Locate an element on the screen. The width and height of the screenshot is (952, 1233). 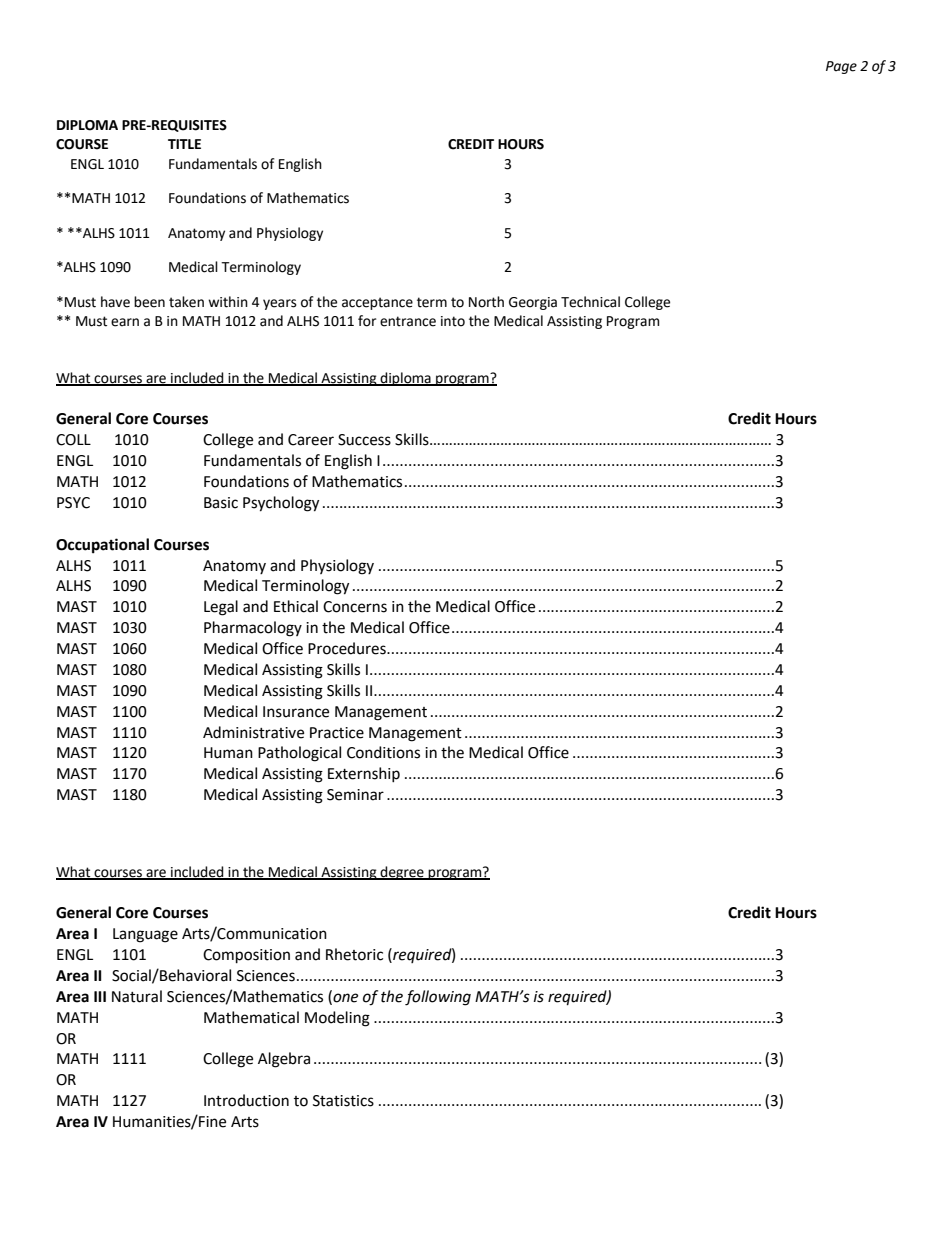
Administrative is located at coordinates (253, 732).
